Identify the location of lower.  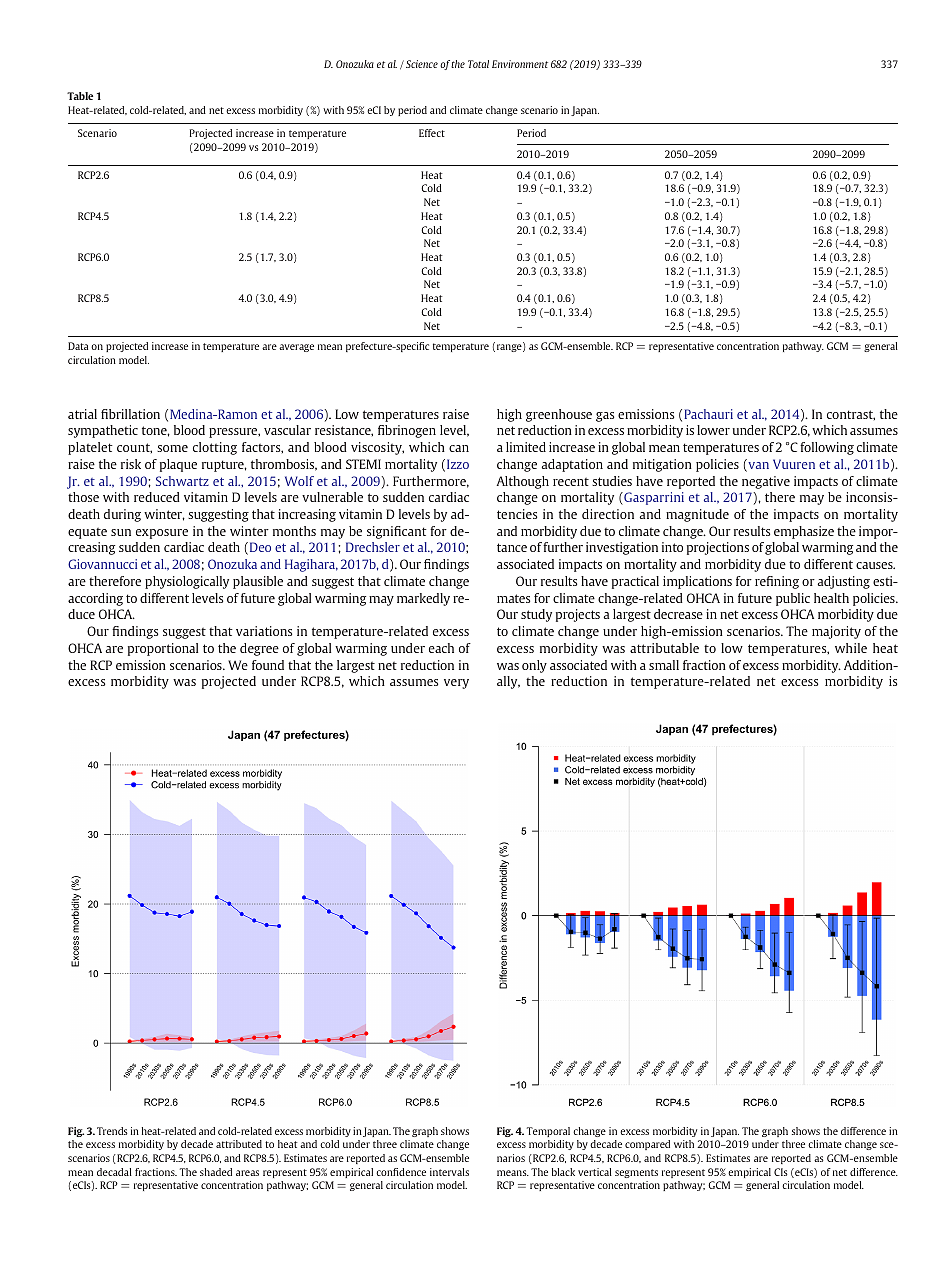
(713, 430).
